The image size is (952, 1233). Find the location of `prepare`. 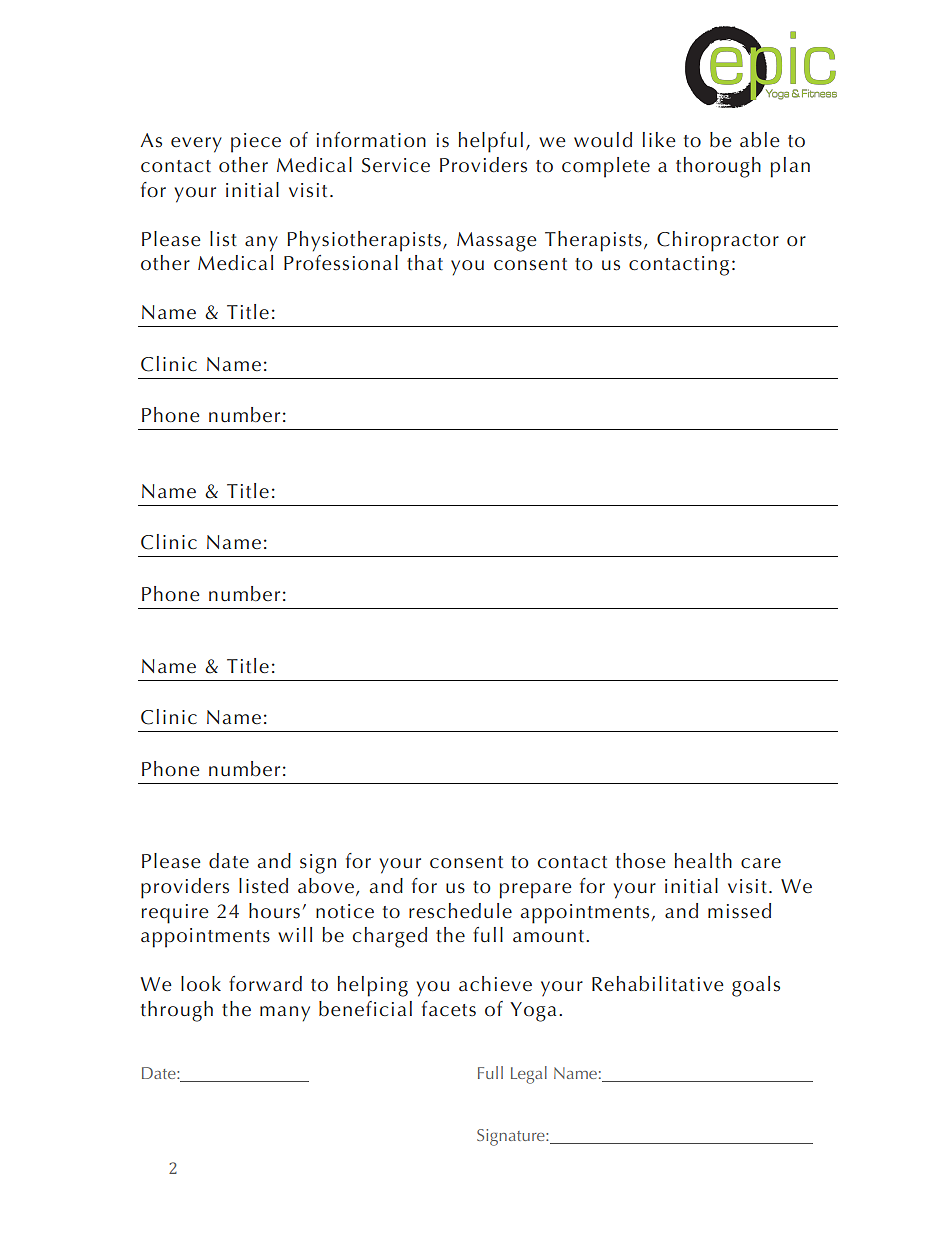

prepare is located at coordinates (535, 891).
